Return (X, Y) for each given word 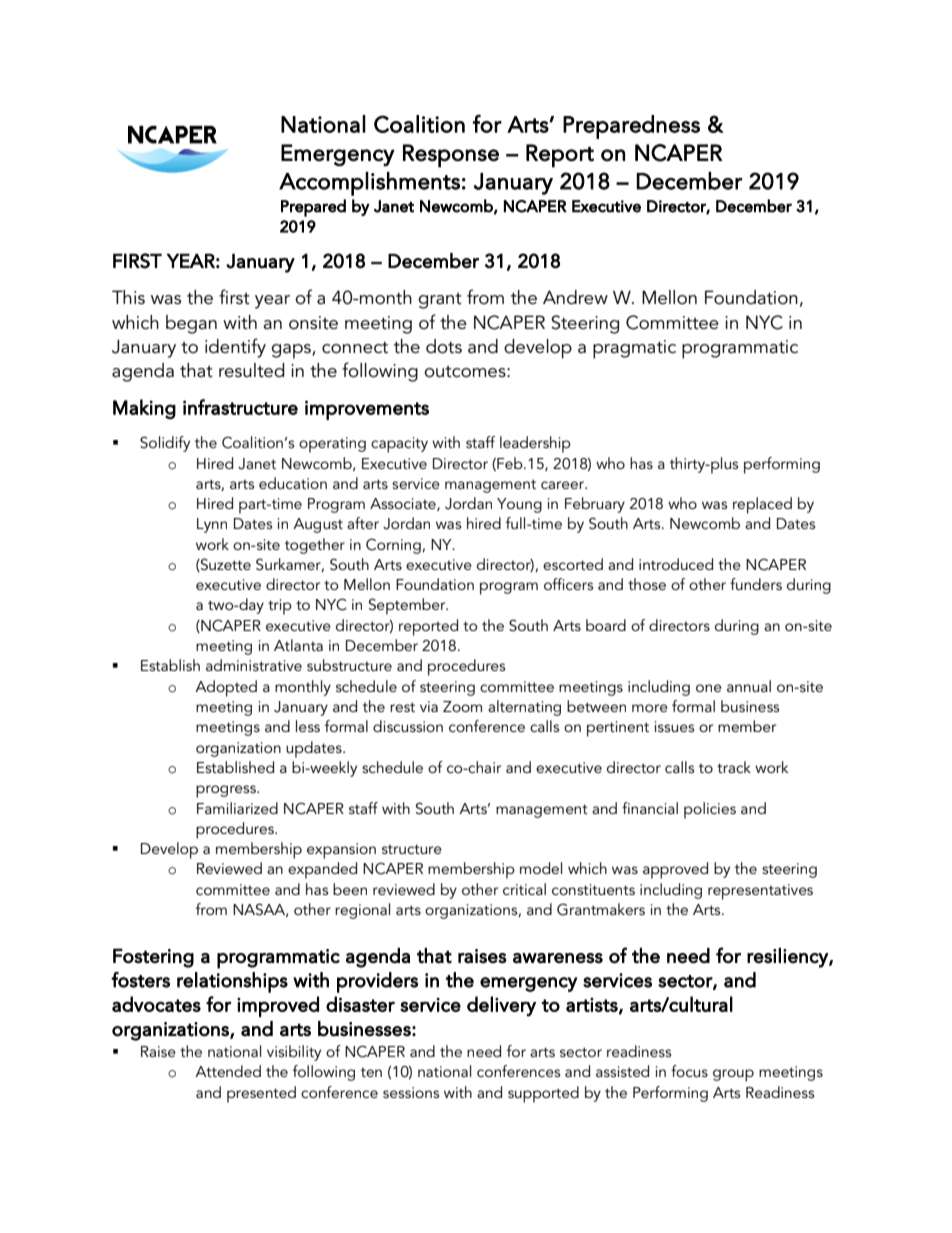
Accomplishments (369, 184)
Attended (228, 1071)
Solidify (165, 444)
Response (451, 156)
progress (227, 791)
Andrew (575, 297)
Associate (404, 504)
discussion (408, 726)
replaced (762, 505)
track (734, 767)
